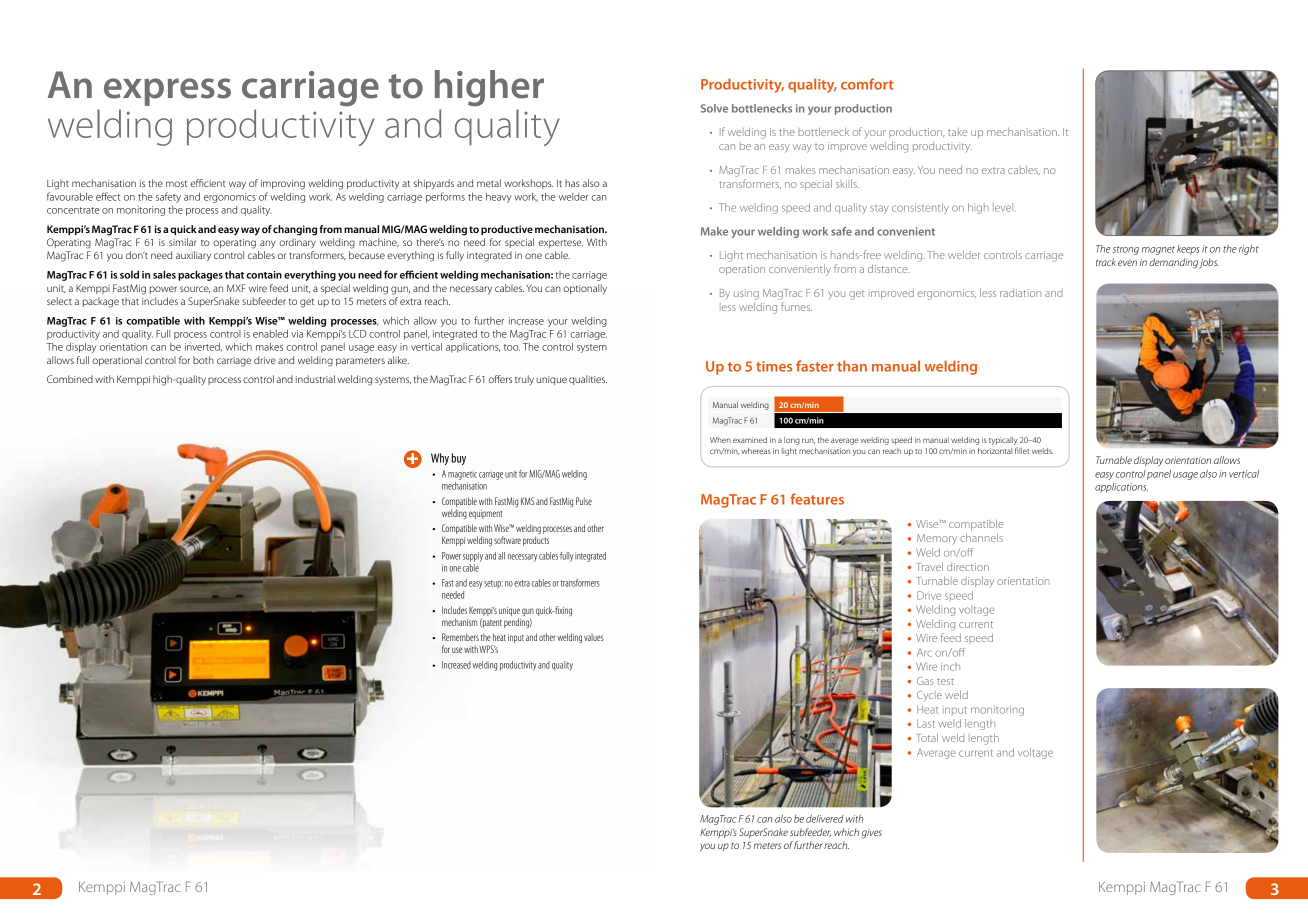 The image size is (1308, 924). I want to click on direction, so click(968, 567).
